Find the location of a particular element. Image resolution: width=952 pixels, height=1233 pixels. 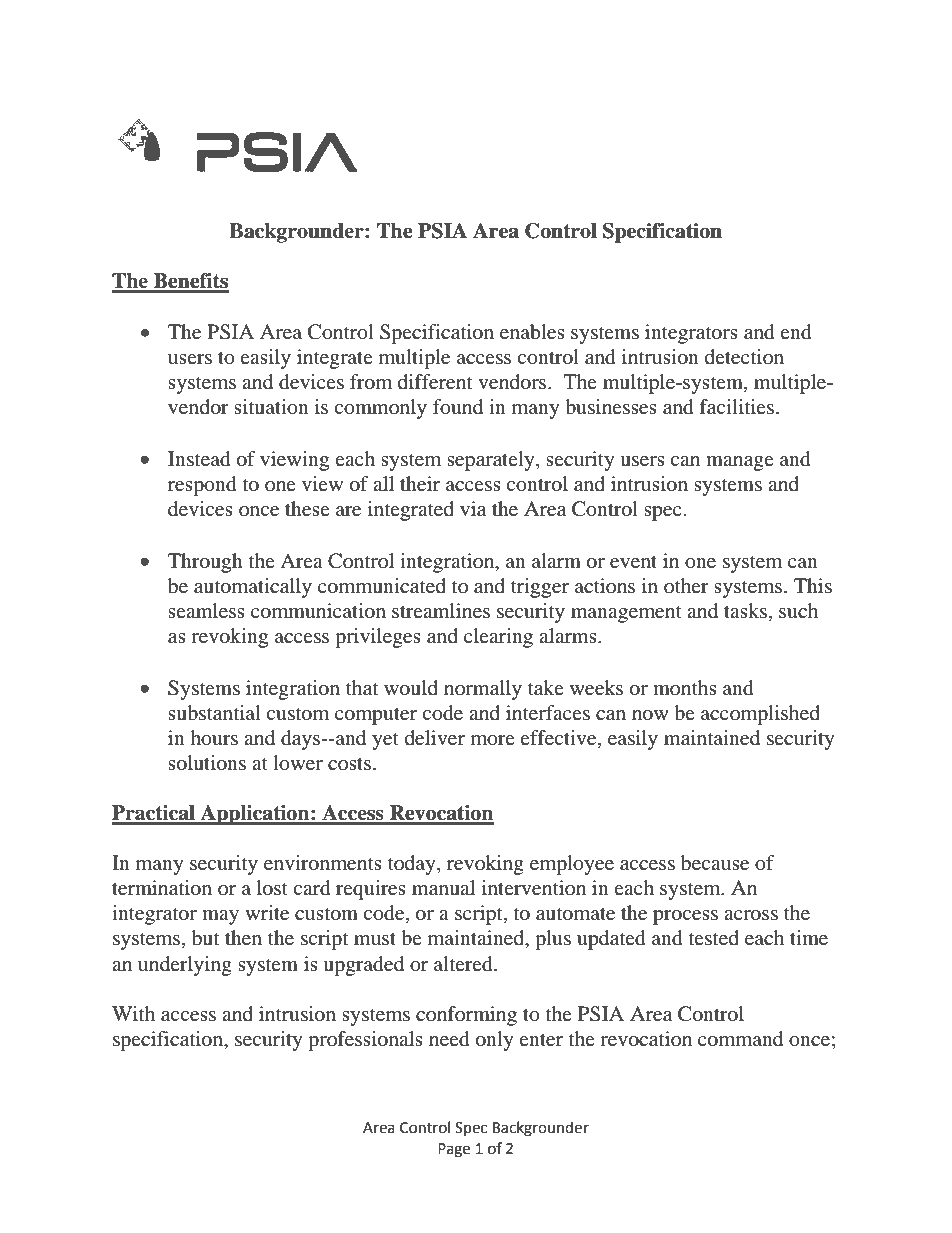

from is located at coordinates (371, 382).
